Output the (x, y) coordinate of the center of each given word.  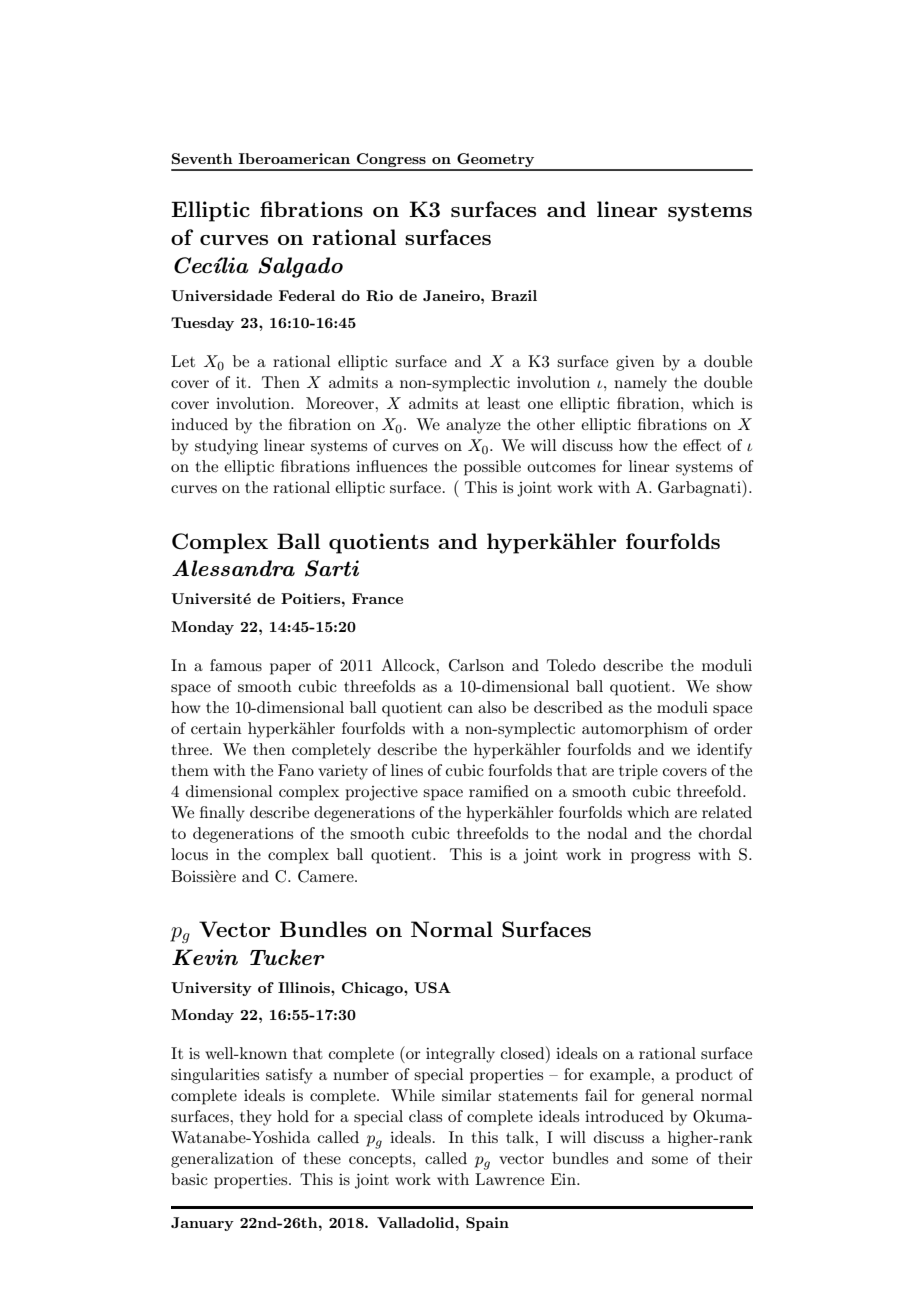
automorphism (635, 730)
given (635, 363)
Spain (487, 1224)
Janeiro (452, 295)
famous (236, 665)
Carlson (476, 665)
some (670, 1160)
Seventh (202, 158)
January (202, 1224)
